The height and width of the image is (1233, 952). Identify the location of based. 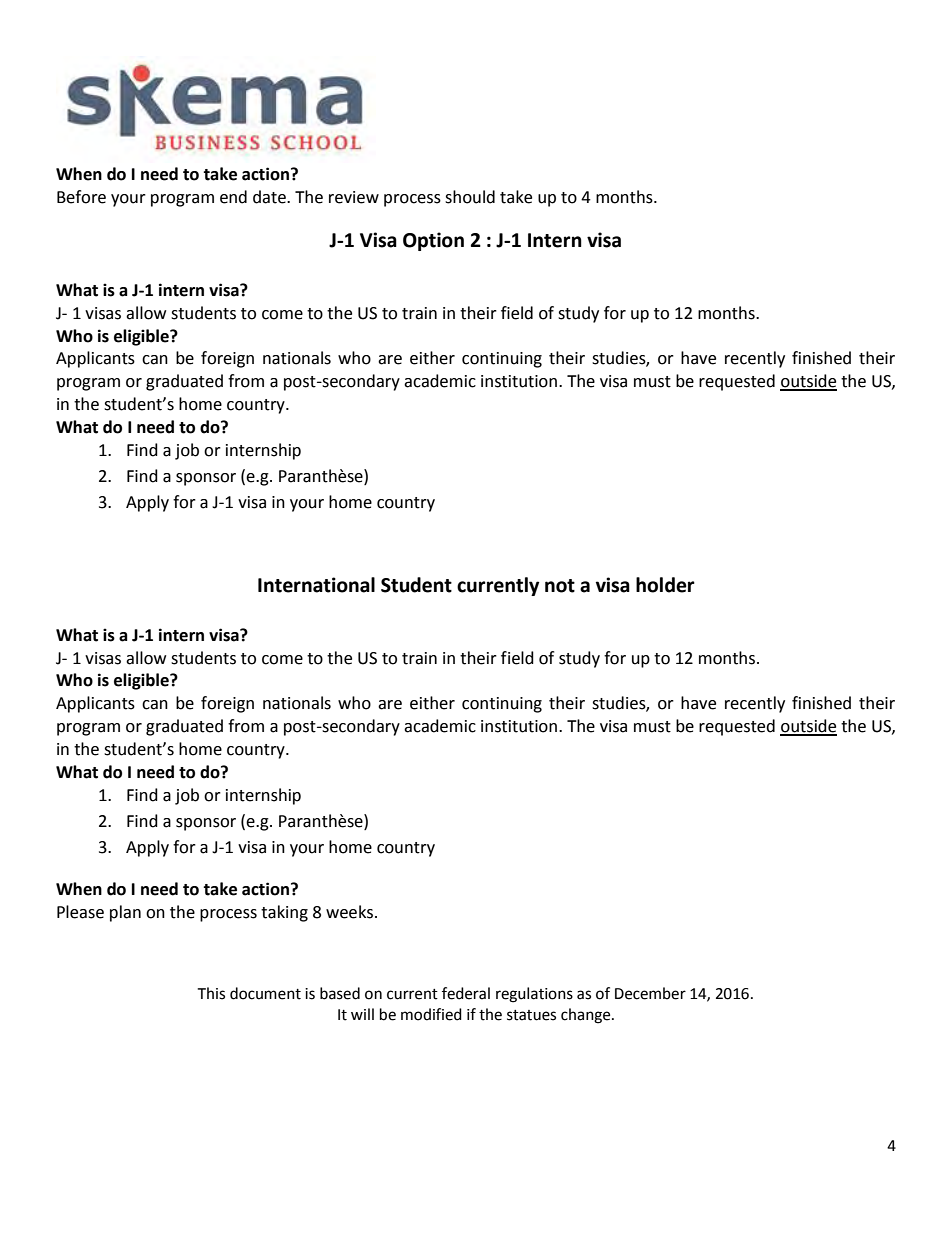
(340, 993).
